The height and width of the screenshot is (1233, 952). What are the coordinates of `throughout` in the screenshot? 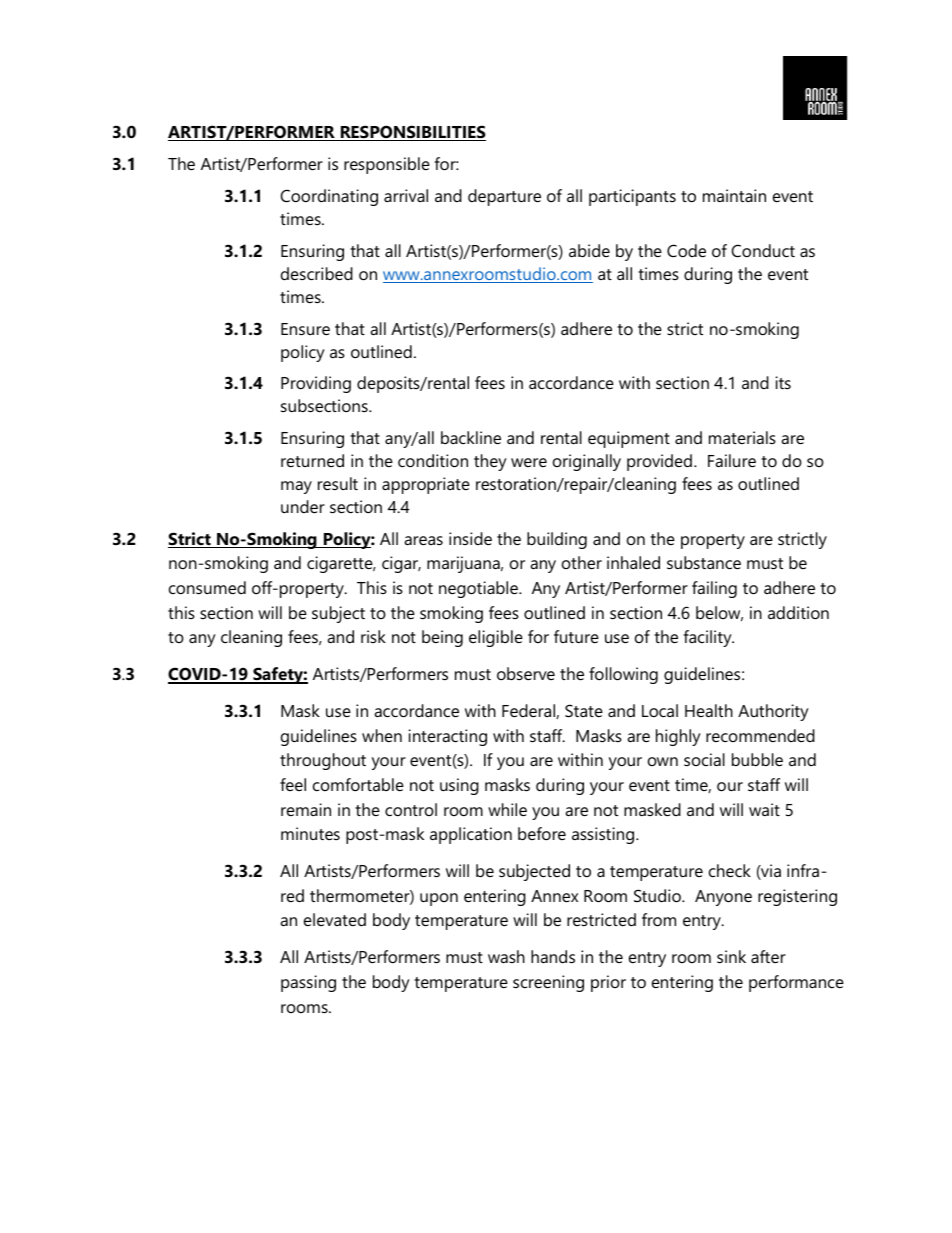 It's located at (323, 761).
